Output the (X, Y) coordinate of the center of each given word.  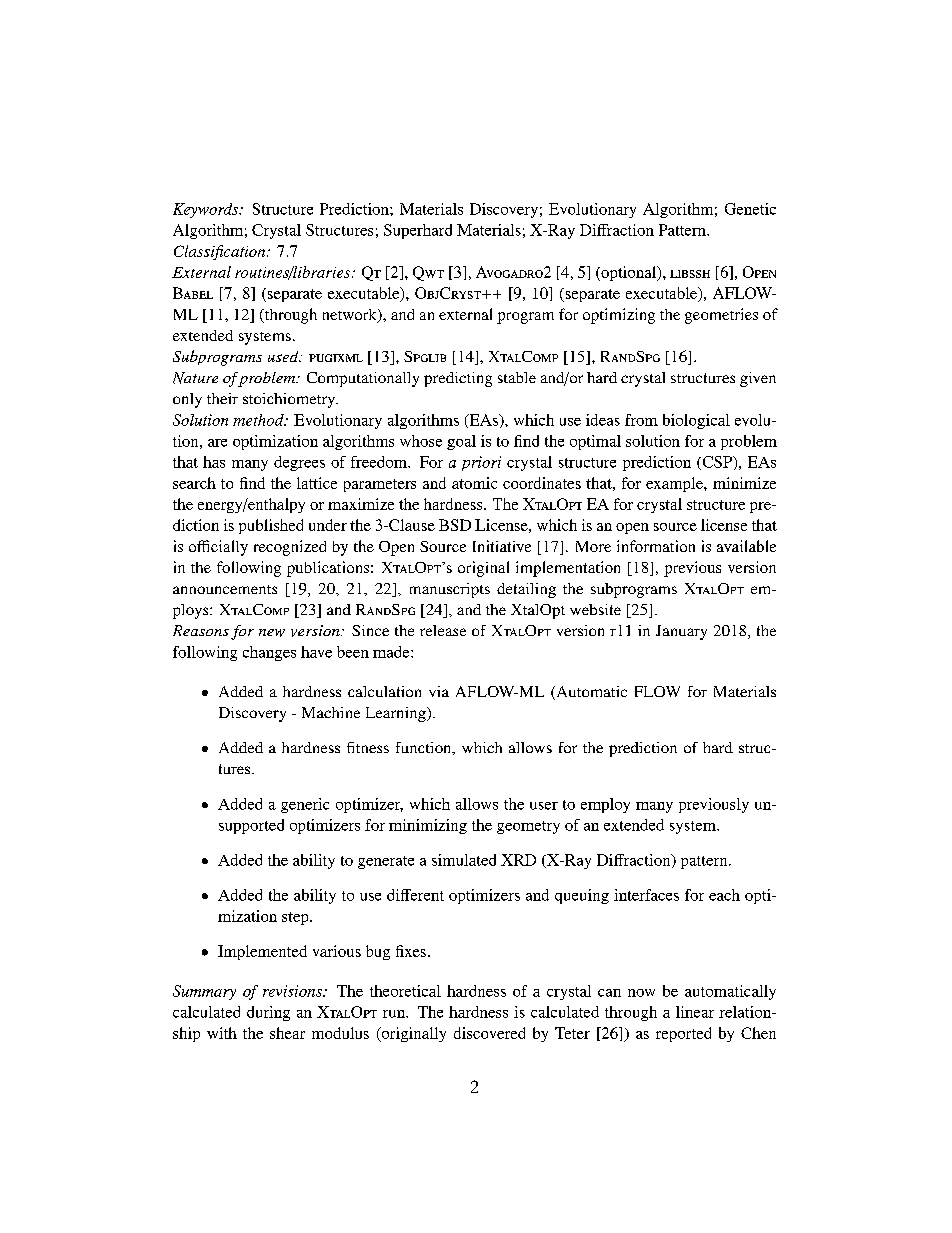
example (675, 484)
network (351, 316)
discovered (489, 1033)
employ (605, 805)
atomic (474, 483)
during (268, 1013)
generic (305, 805)
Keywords (207, 210)
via (439, 691)
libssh (690, 274)
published (271, 526)
